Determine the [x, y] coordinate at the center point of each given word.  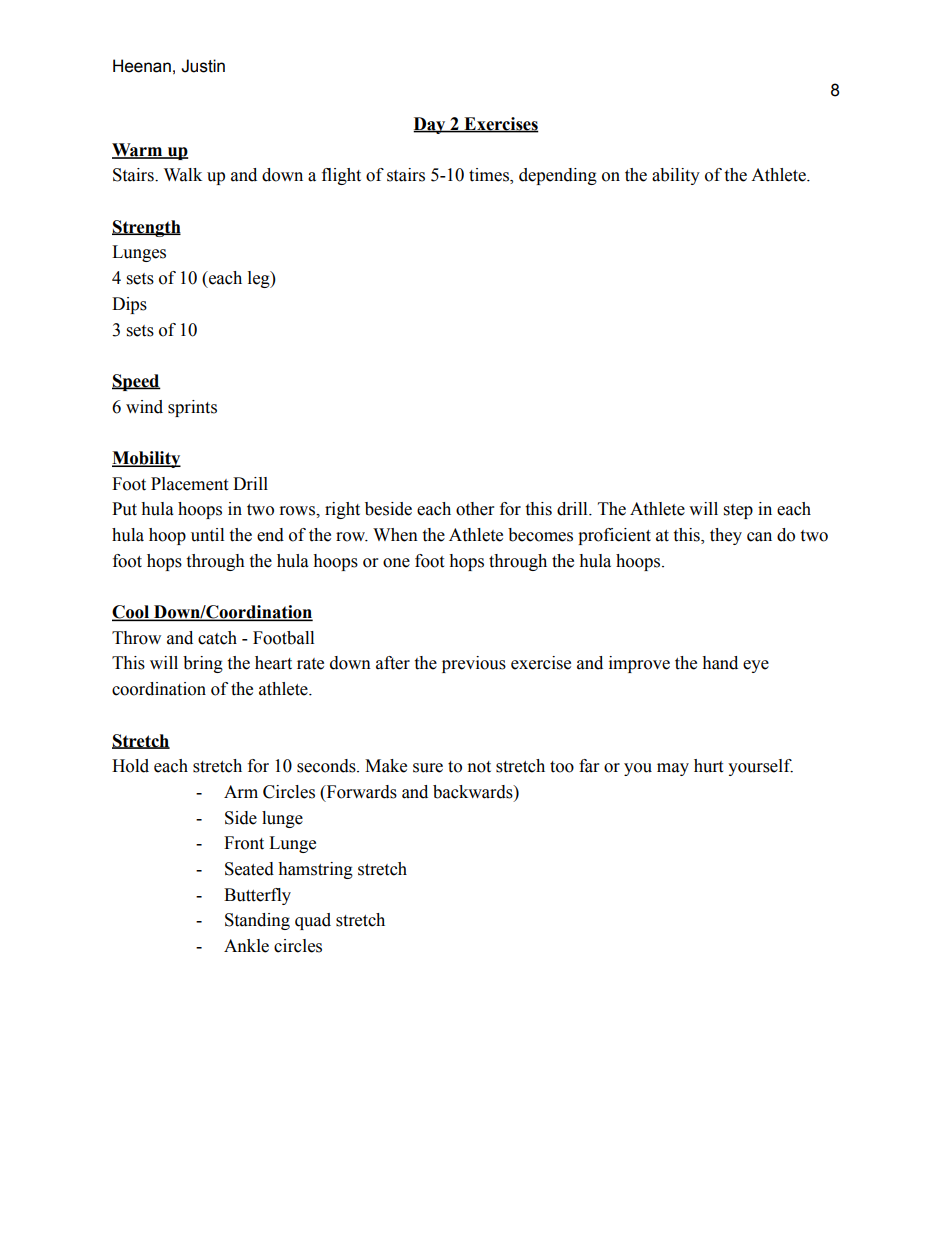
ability [676, 176]
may [673, 769]
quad [313, 921]
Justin [203, 66]
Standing [257, 921]
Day [430, 125]
